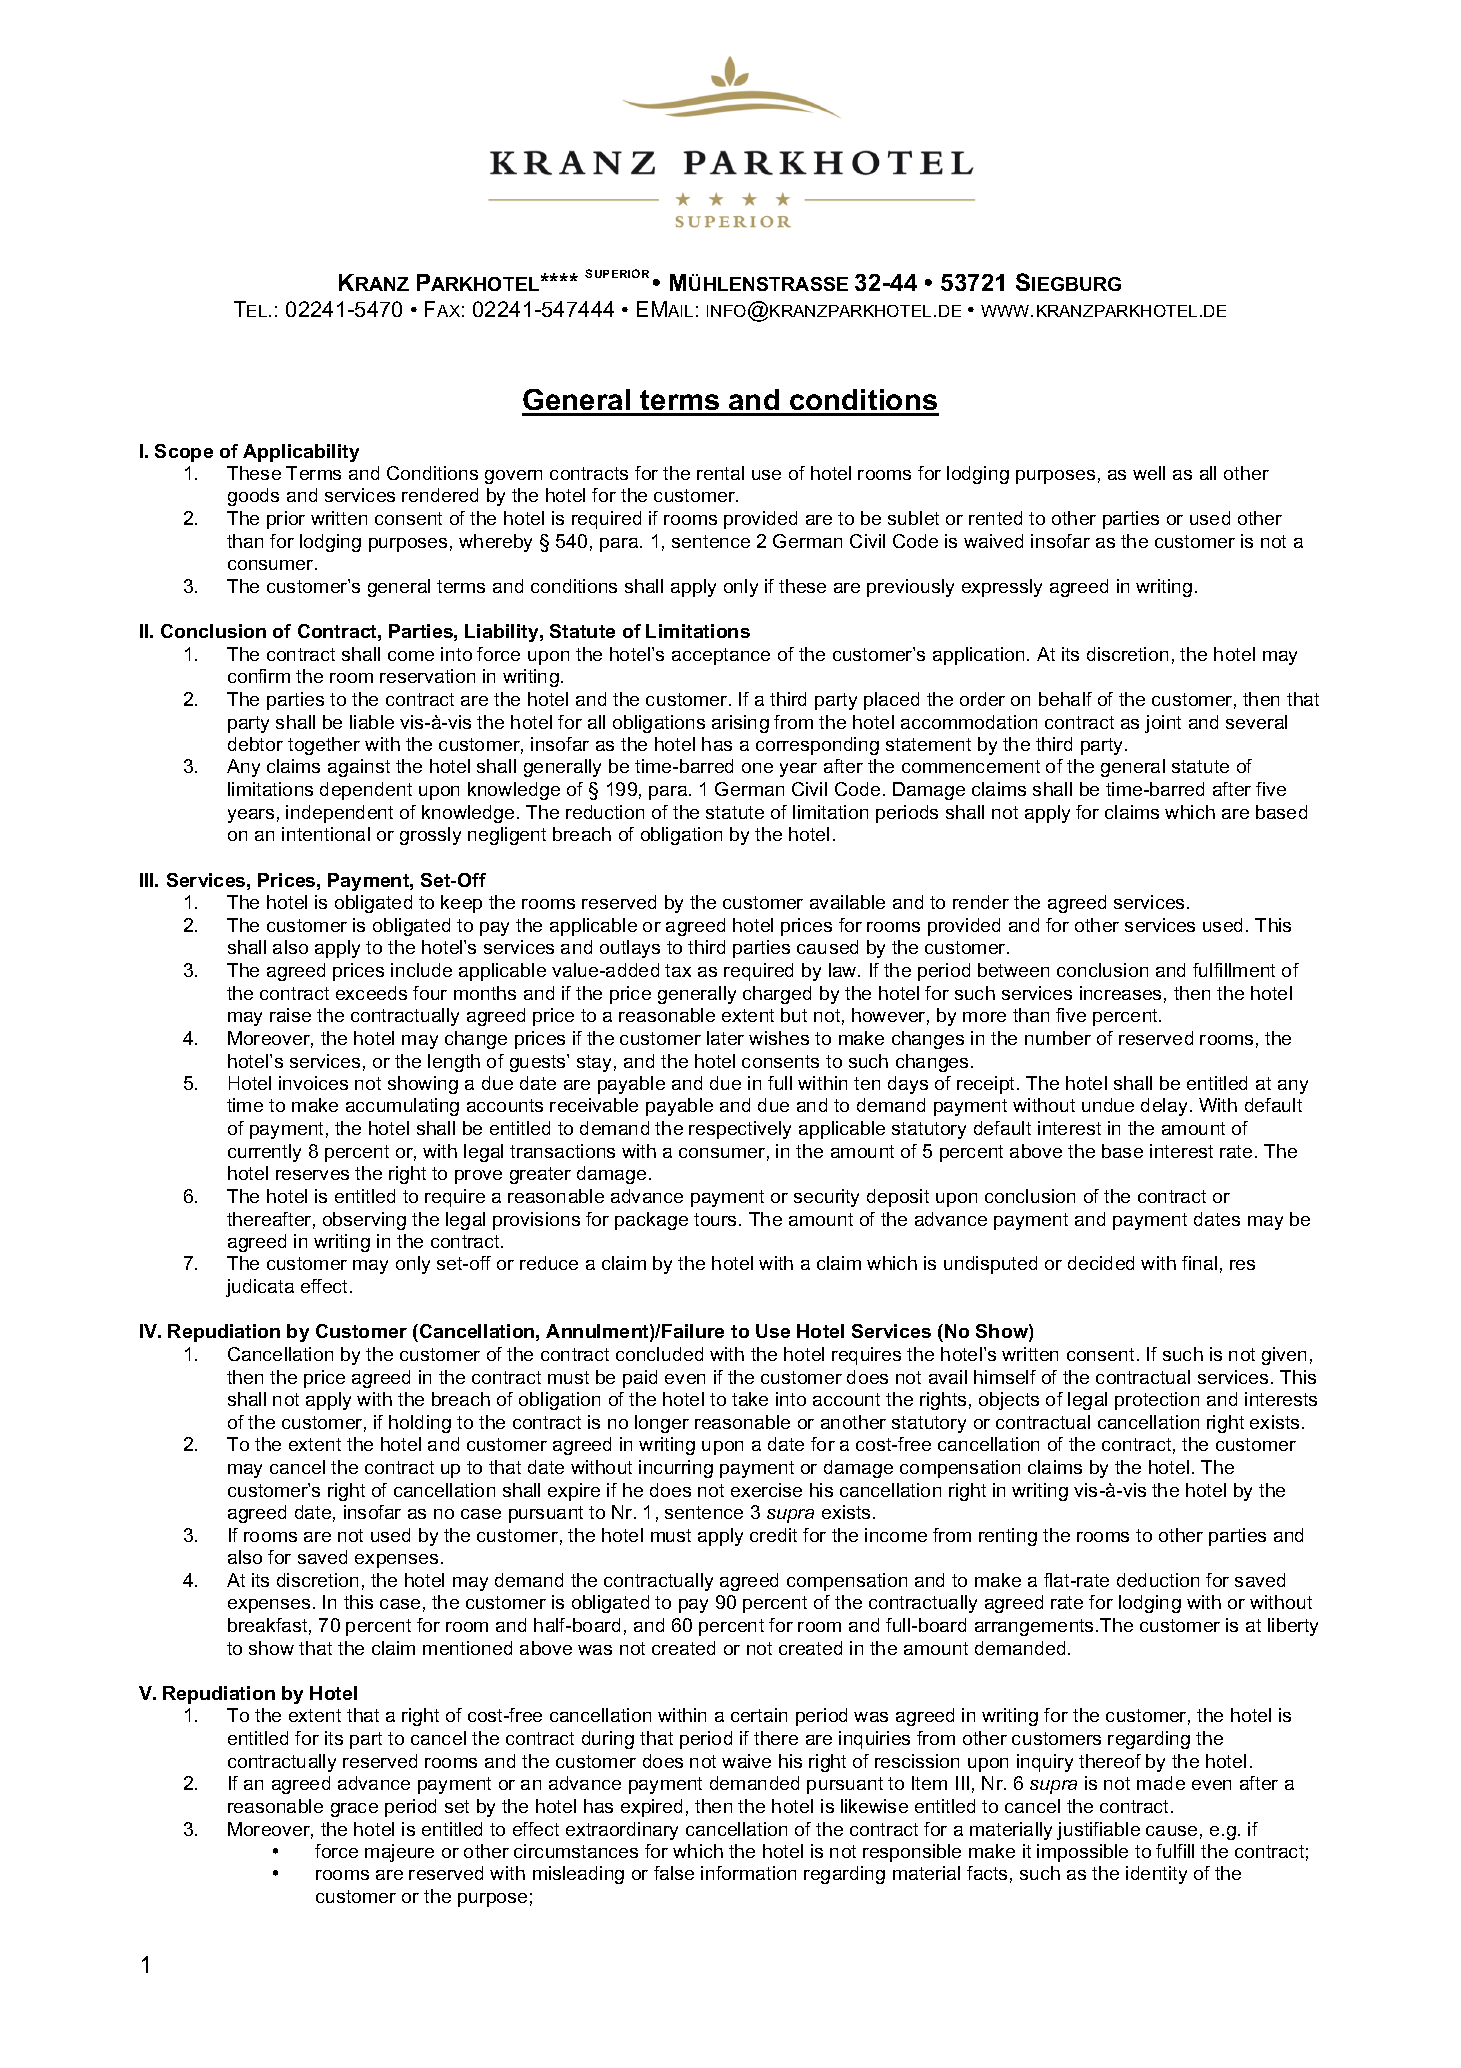 This screenshot has width=1461, height=2068. I want to click on delay, so click(1164, 1107).
